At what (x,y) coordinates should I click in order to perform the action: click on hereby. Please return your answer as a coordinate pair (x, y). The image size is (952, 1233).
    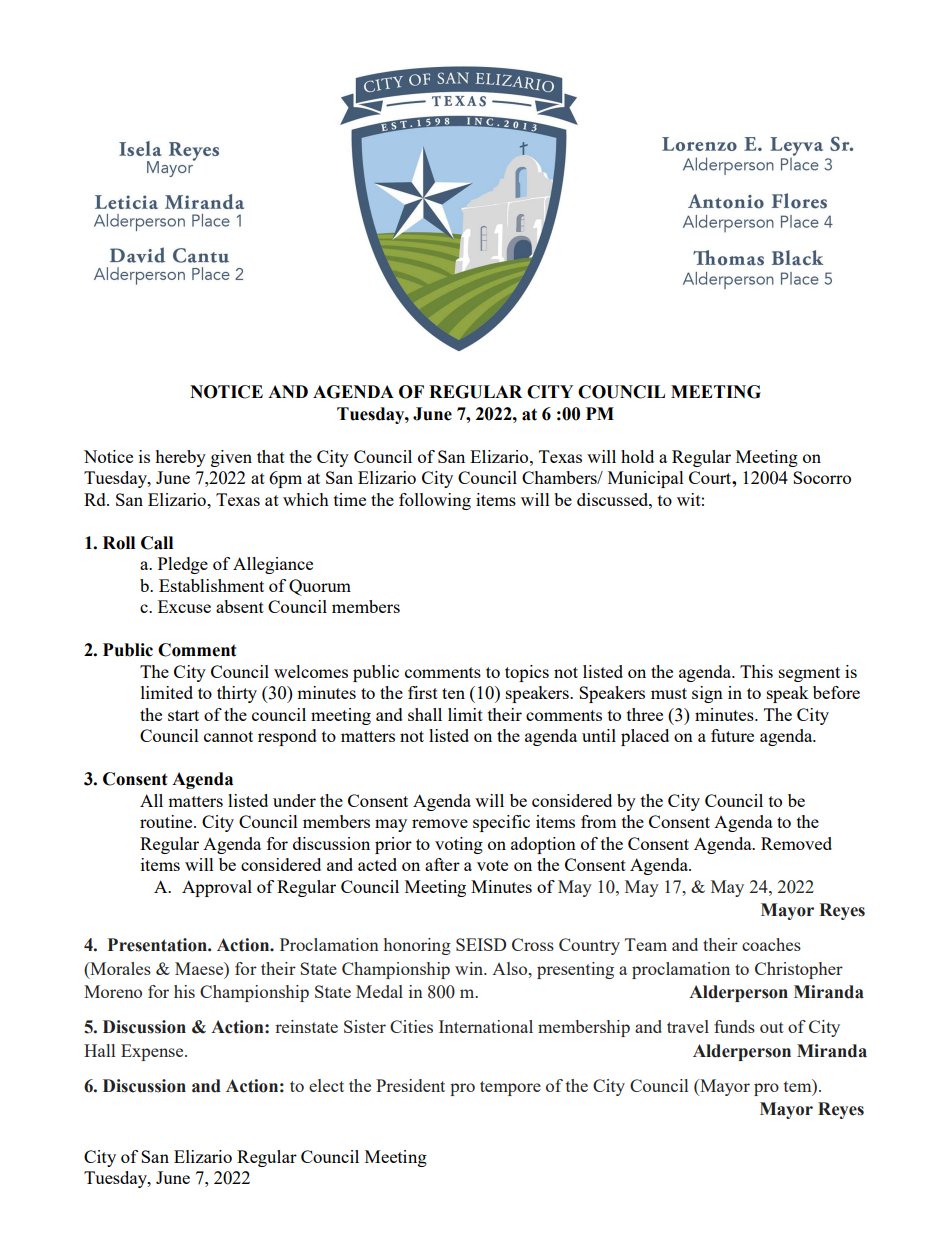
    Looking at the image, I should click on (180, 458).
